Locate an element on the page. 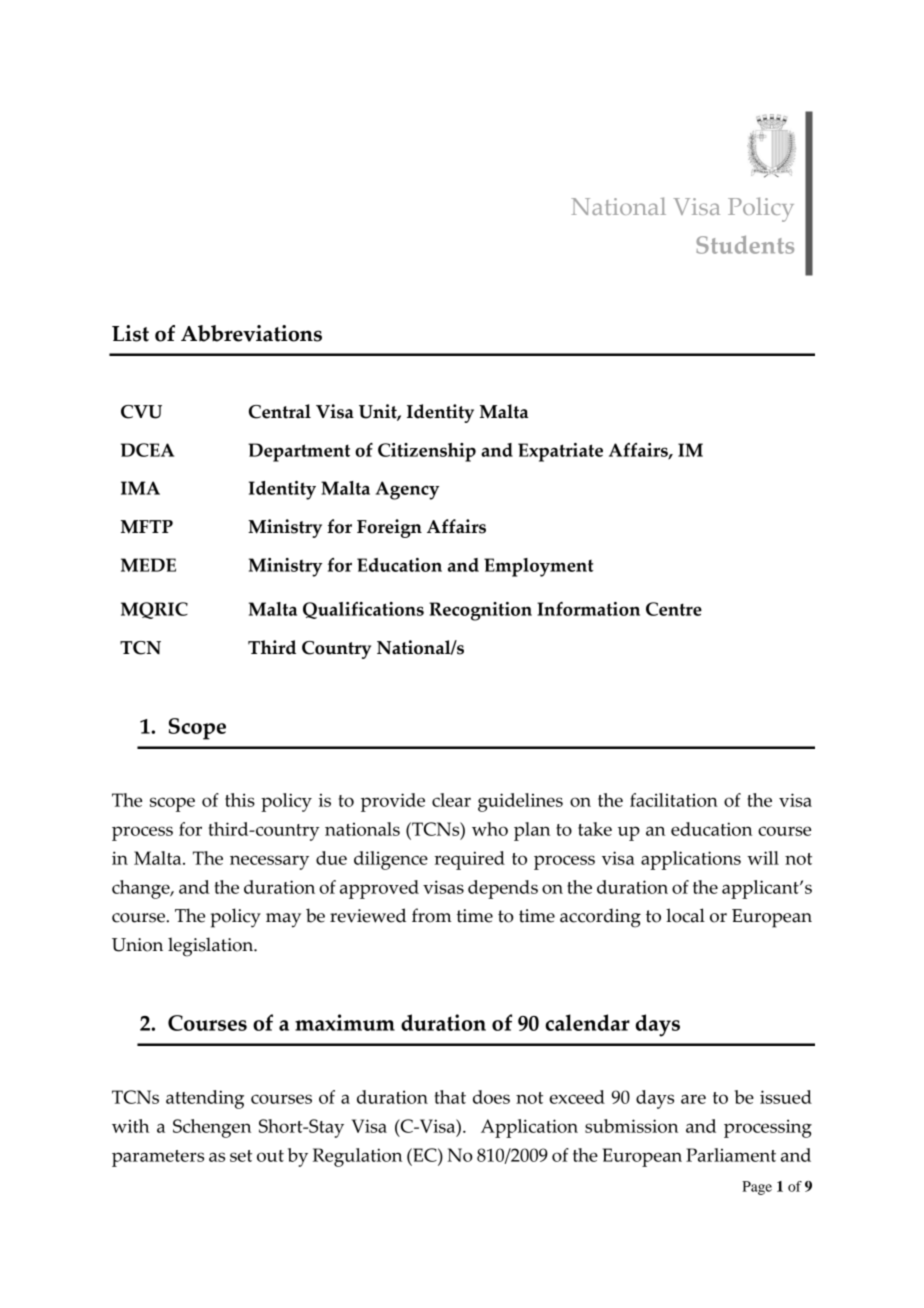 The width and height of the page is (924, 1308). Expatriate is located at coordinates (560, 452).
